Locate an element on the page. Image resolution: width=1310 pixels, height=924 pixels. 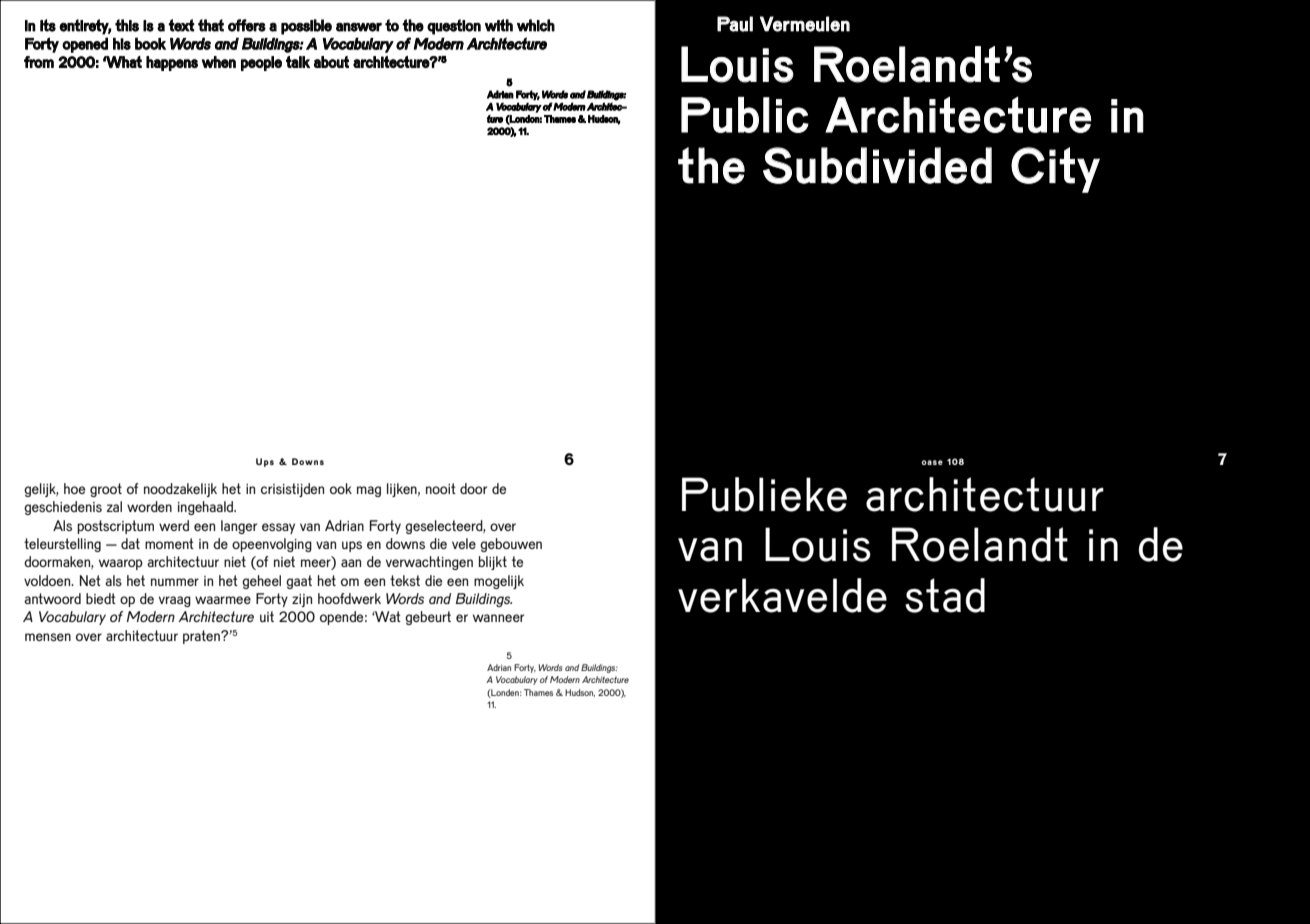
Vermeulen is located at coordinates (805, 24).
